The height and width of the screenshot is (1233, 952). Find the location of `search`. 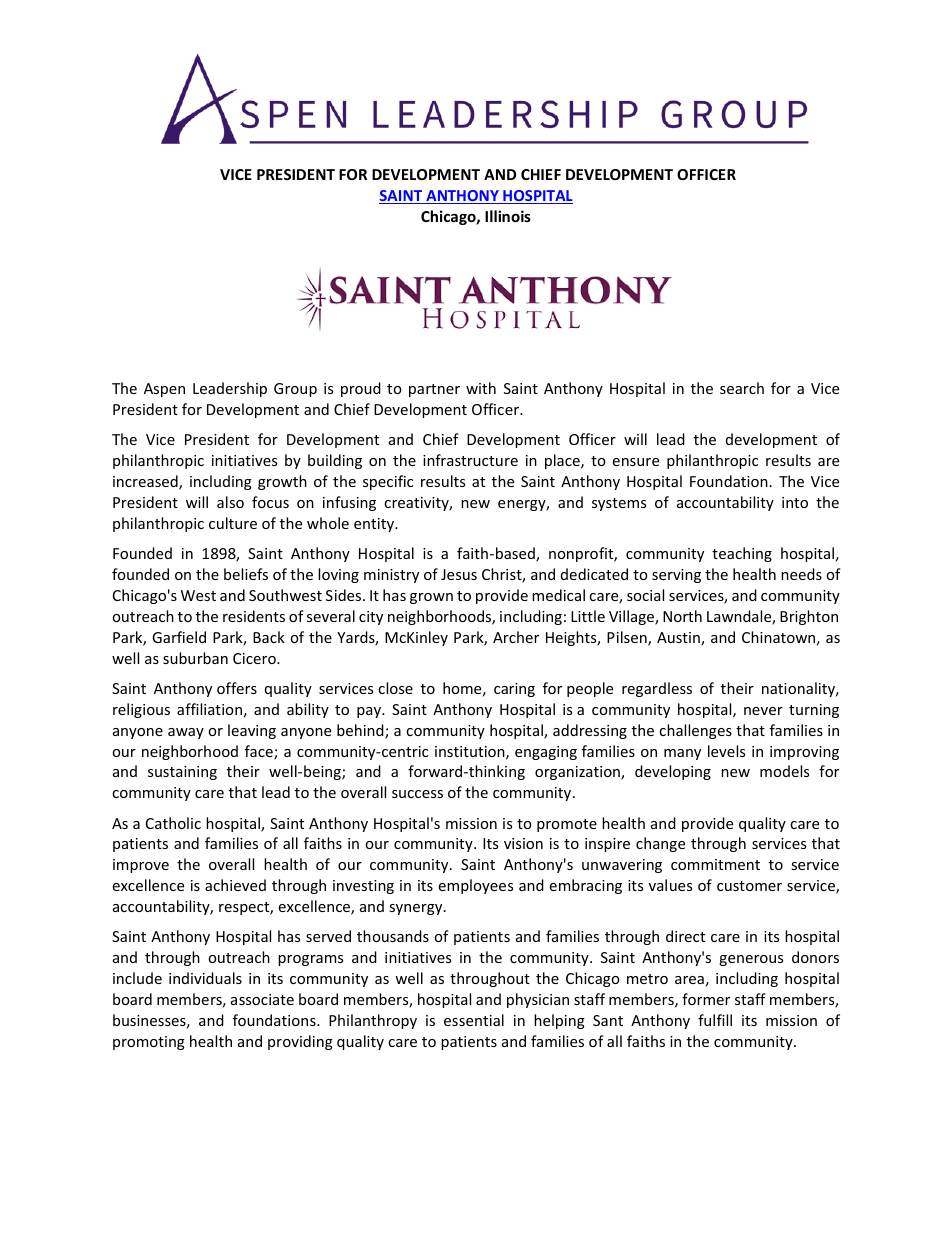

search is located at coordinates (742, 388).
